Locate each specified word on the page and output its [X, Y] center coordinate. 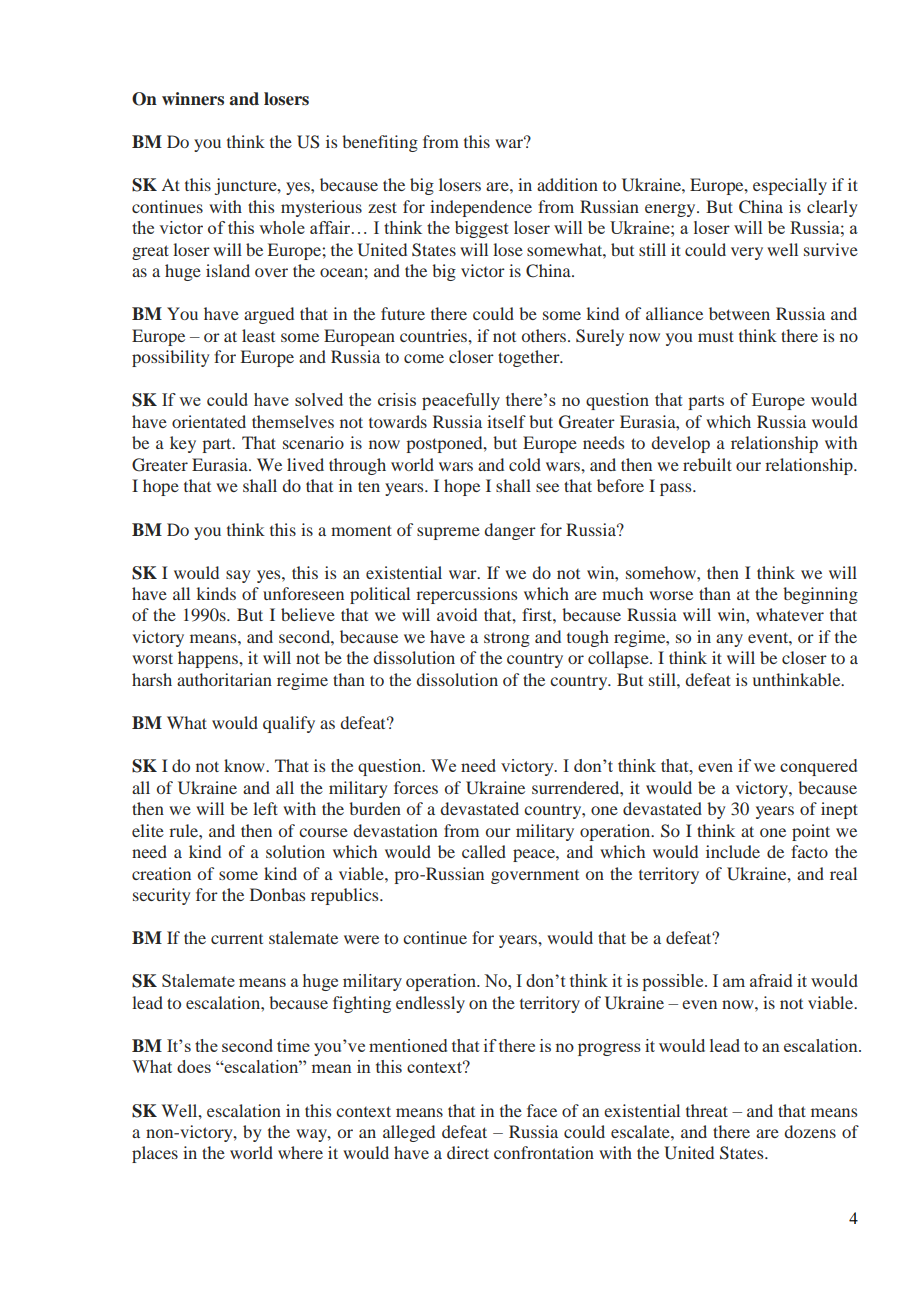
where [300, 1152]
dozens [810, 1131]
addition [567, 184]
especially [790, 186]
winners [193, 99]
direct [468, 1152]
